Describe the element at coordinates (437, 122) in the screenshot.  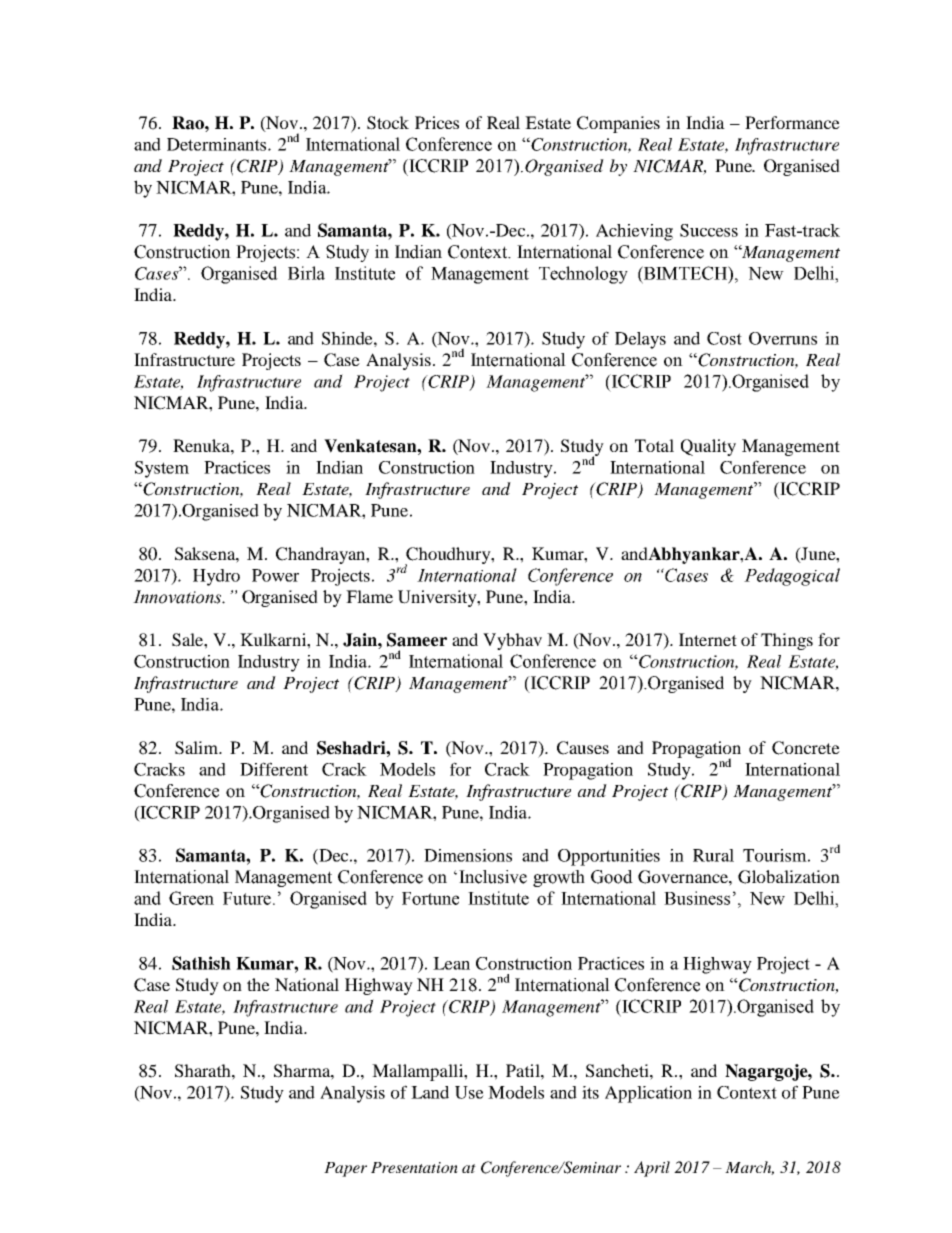
I see `Prices` at that location.
